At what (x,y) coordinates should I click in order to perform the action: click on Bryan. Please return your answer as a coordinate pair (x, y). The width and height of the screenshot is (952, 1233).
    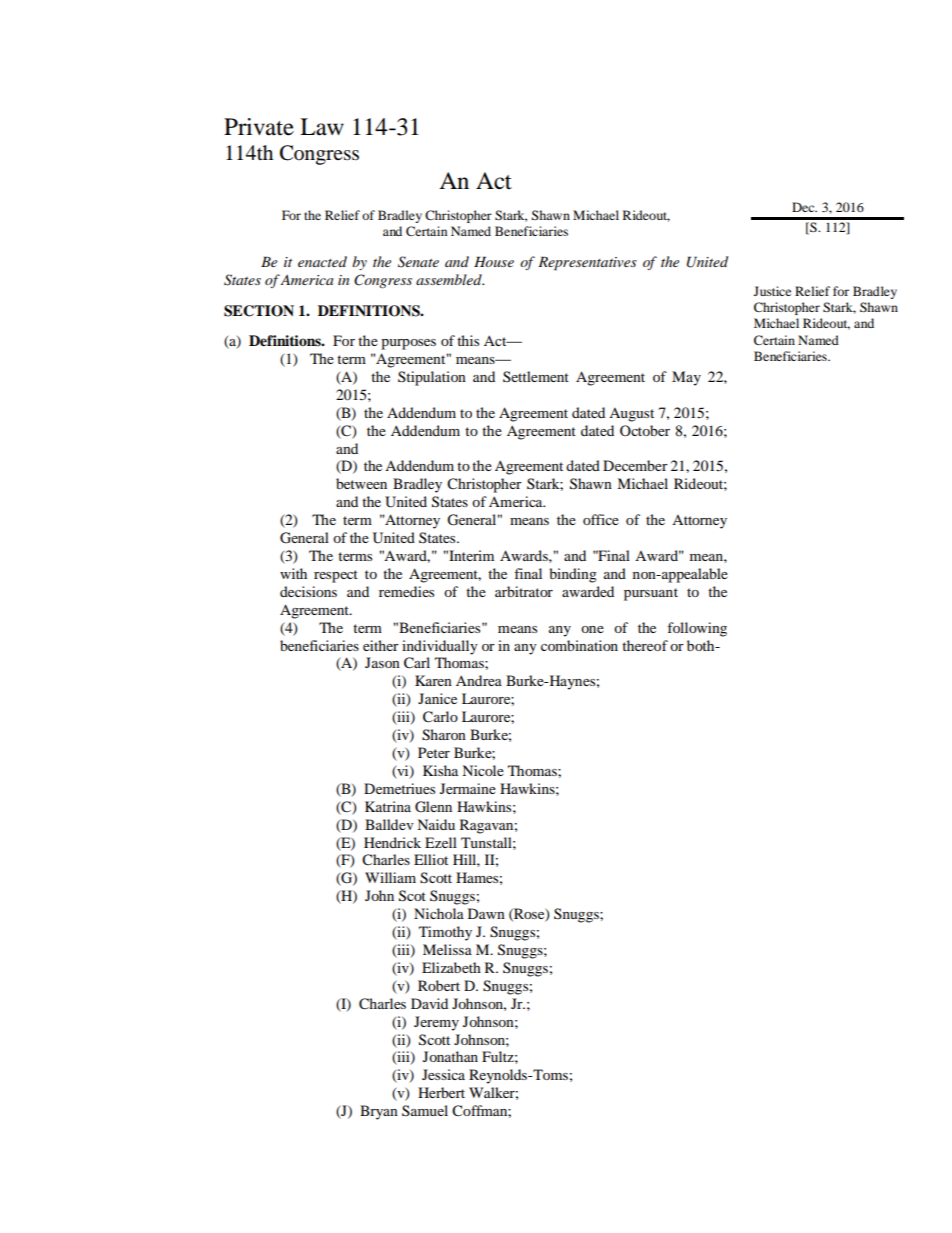
    Looking at the image, I should click on (379, 1112).
